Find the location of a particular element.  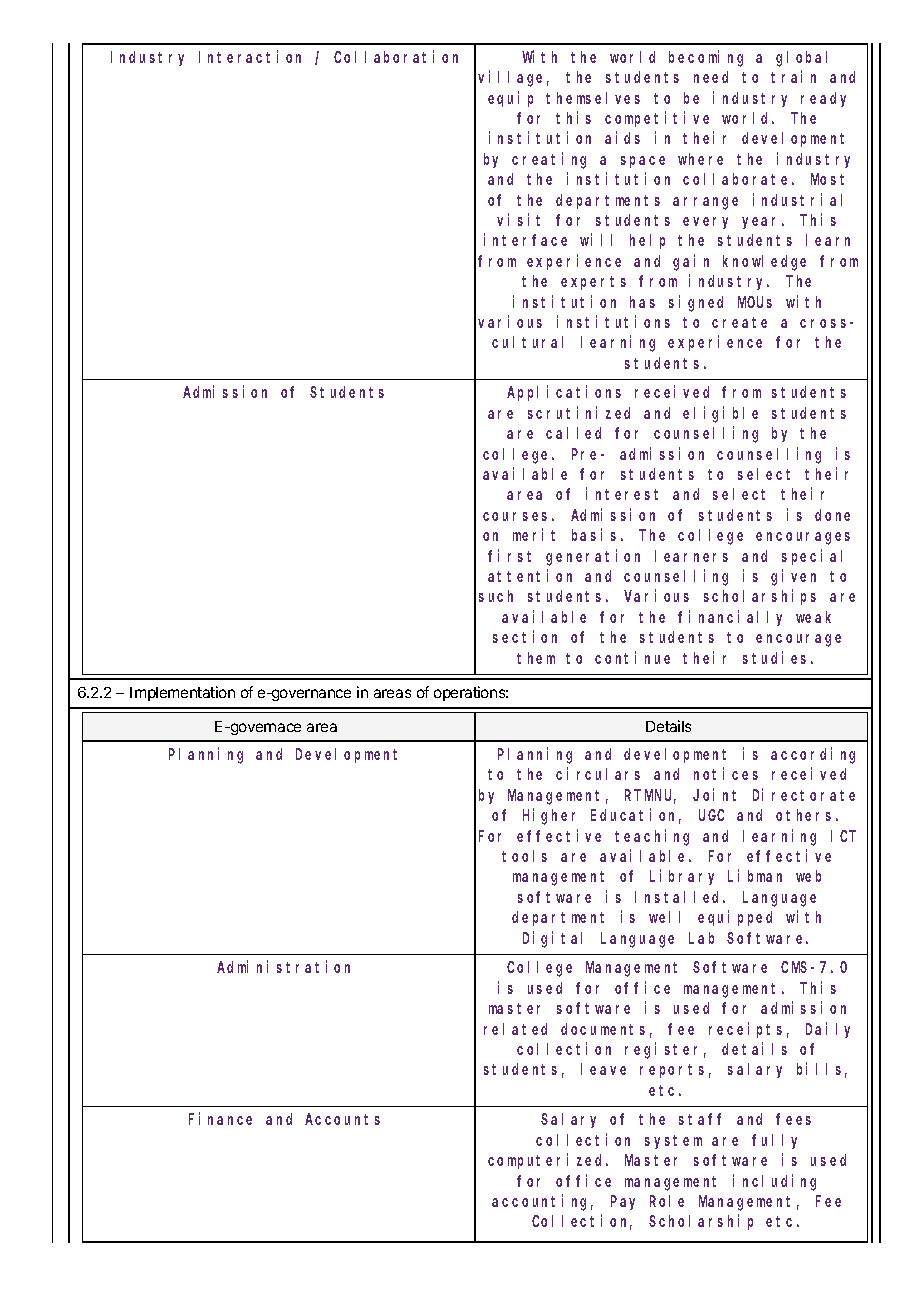

Education is located at coordinates (636, 816).
